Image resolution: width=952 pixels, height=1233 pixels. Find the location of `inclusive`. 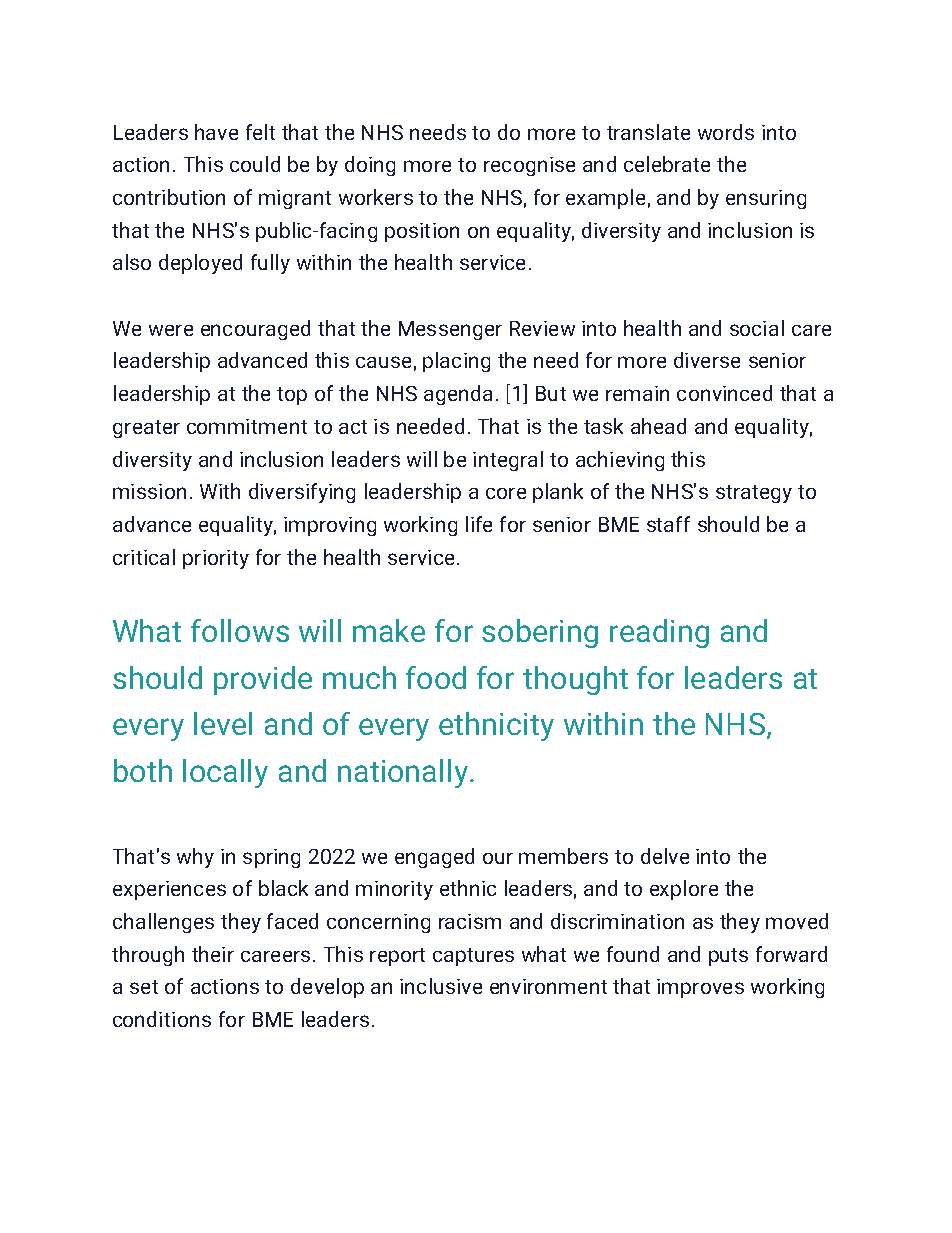

inclusive is located at coordinates (441, 986).
